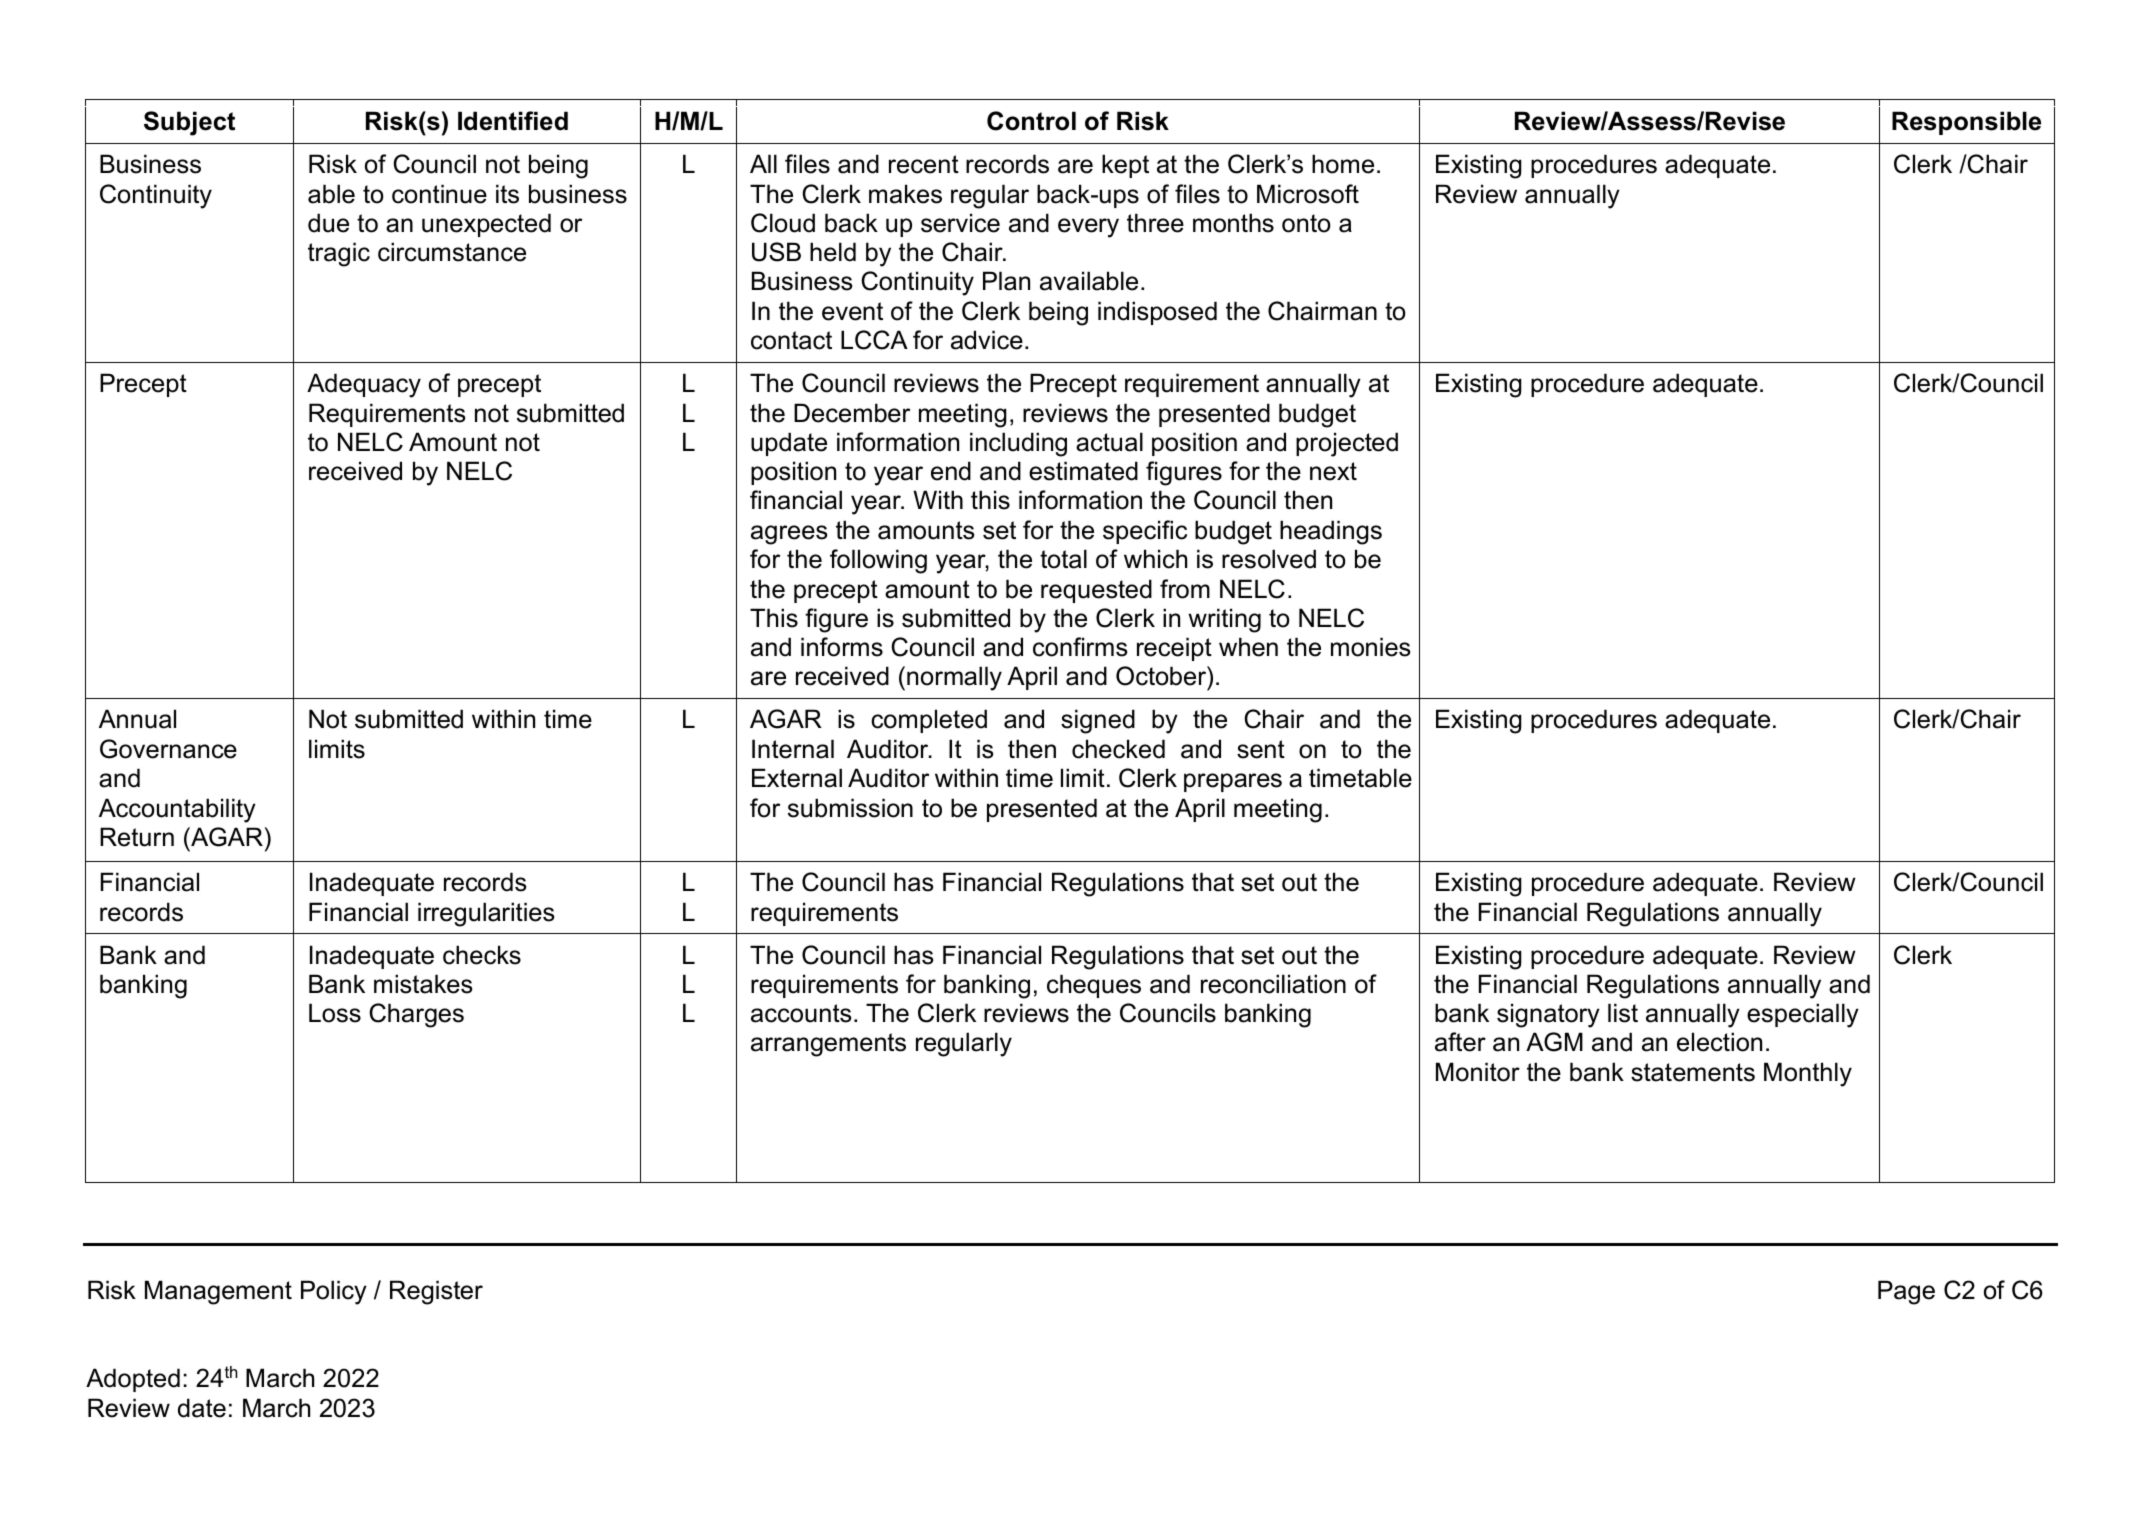  What do you see at coordinates (1803, 1015) in the screenshot?
I see `especially` at bounding box center [1803, 1015].
